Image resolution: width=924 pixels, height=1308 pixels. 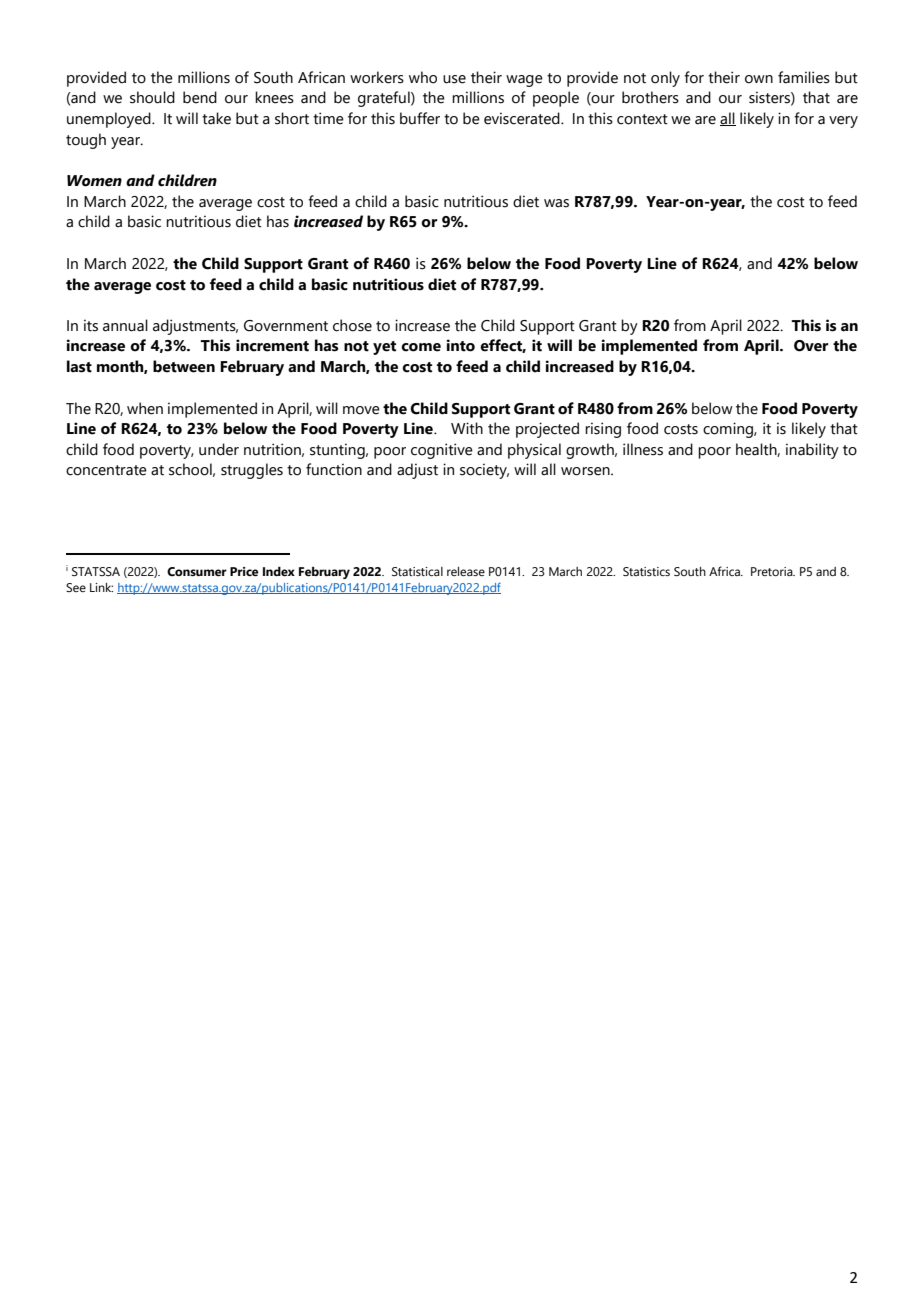 I want to click on was, so click(x=556, y=203).
